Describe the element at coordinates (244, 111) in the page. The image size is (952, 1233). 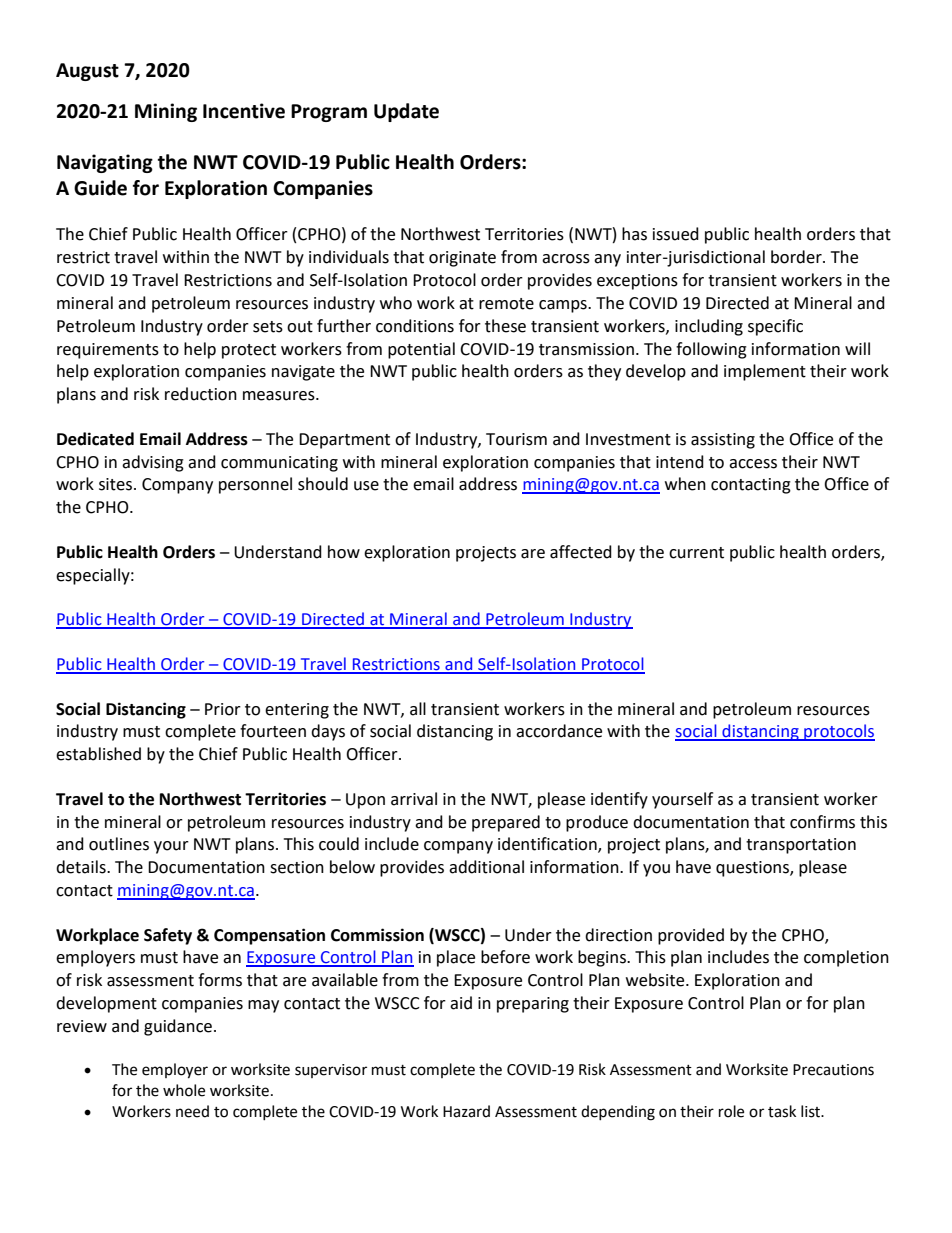
I see `Incentive` at that location.
